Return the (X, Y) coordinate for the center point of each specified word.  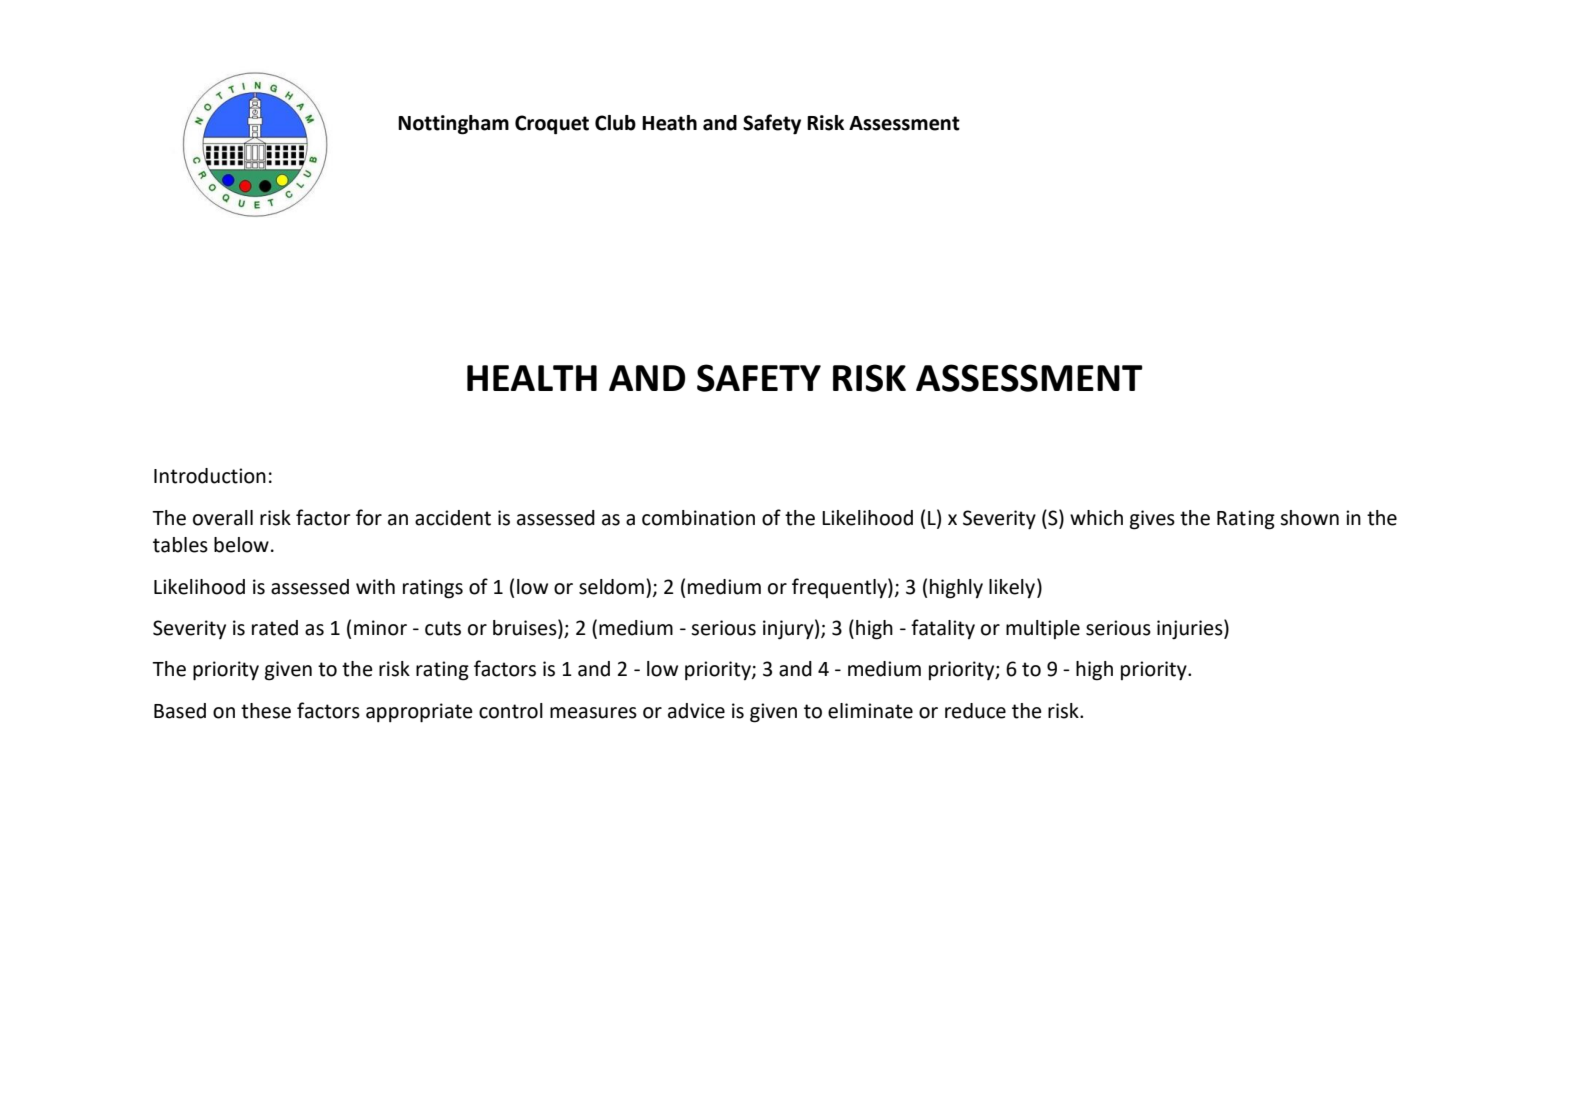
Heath (669, 123)
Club (615, 123)
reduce (975, 711)
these (266, 711)
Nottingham (453, 125)
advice (696, 711)
